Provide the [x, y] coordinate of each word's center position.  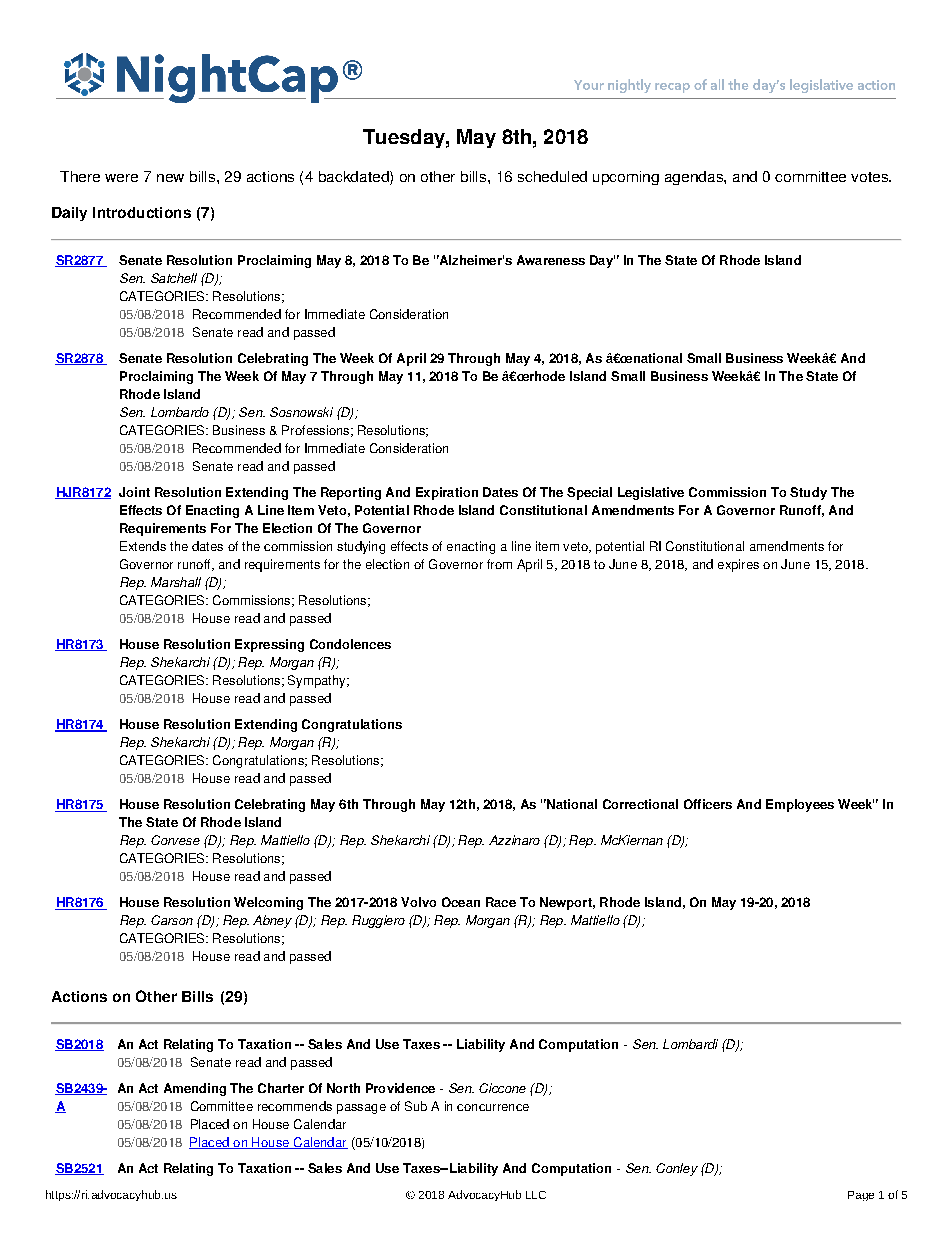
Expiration [447, 493]
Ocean [461, 902]
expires [738, 565]
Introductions [142, 212]
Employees [800, 805]
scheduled [552, 176]
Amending [195, 1089]
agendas [695, 178]
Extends [143, 546]
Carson [172, 920]
